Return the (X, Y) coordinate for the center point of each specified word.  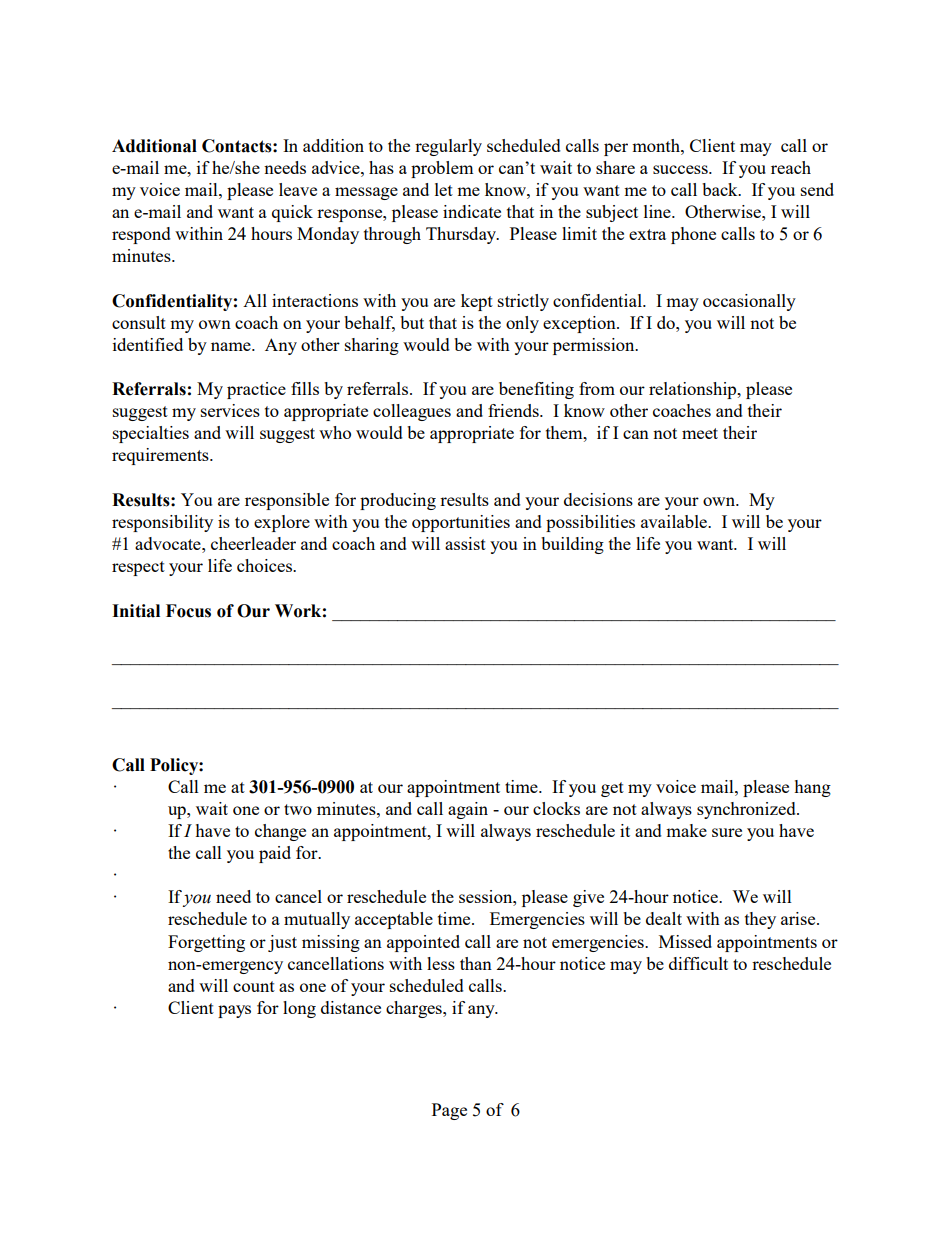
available (675, 521)
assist (465, 543)
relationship (694, 390)
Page (449, 1111)
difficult (698, 963)
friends (514, 410)
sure (727, 832)
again (468, 810)
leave (298, 189)
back (721, 189)
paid (275, 854)
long (299, 1009)
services (230, 410)
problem (442, 169)
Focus (188, 611)
